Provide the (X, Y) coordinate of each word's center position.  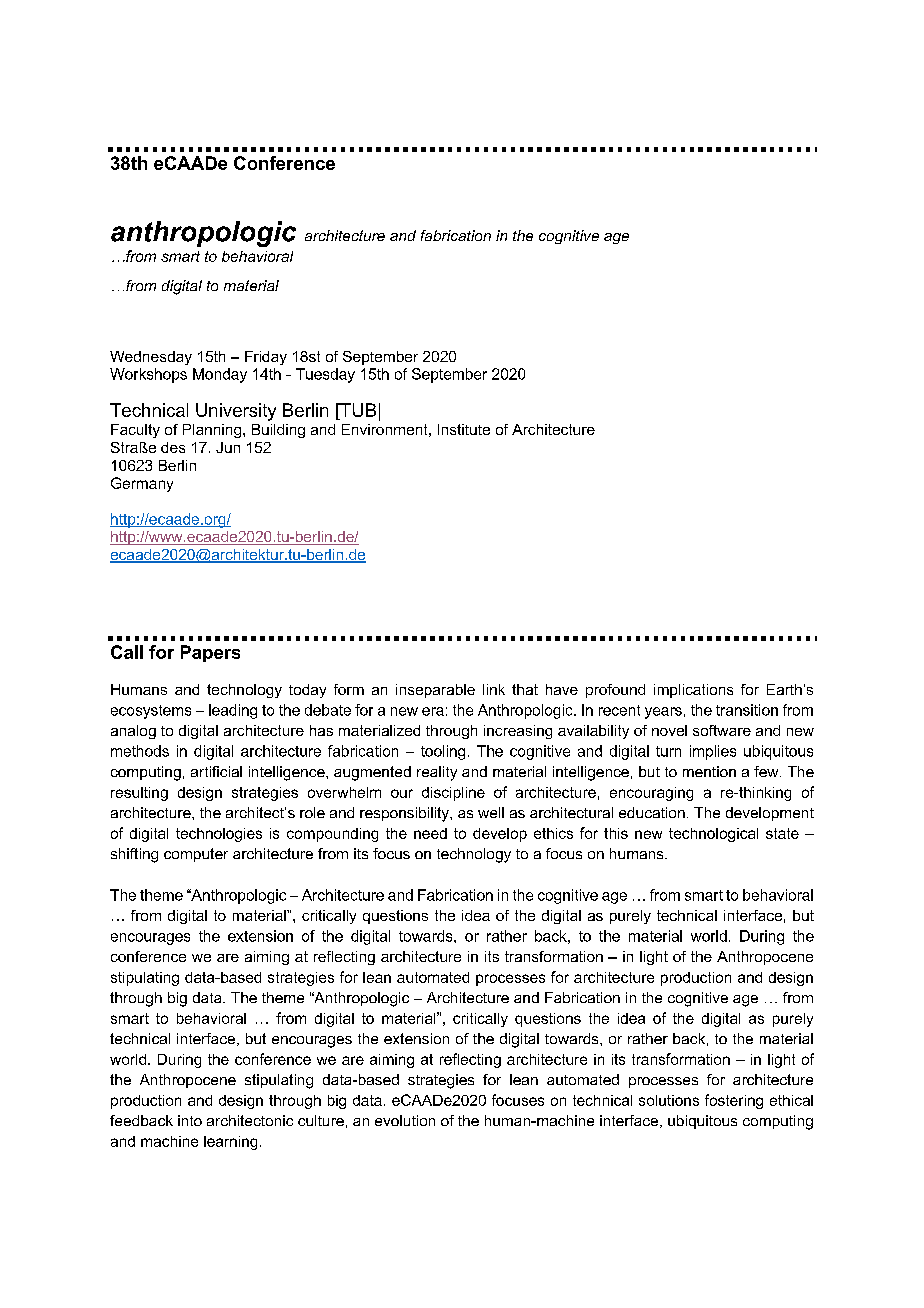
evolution (405, 1120)
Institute (464, 429)
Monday (220, 375)
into (190, 1120)
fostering (734, 1101)
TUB (357, 410)
